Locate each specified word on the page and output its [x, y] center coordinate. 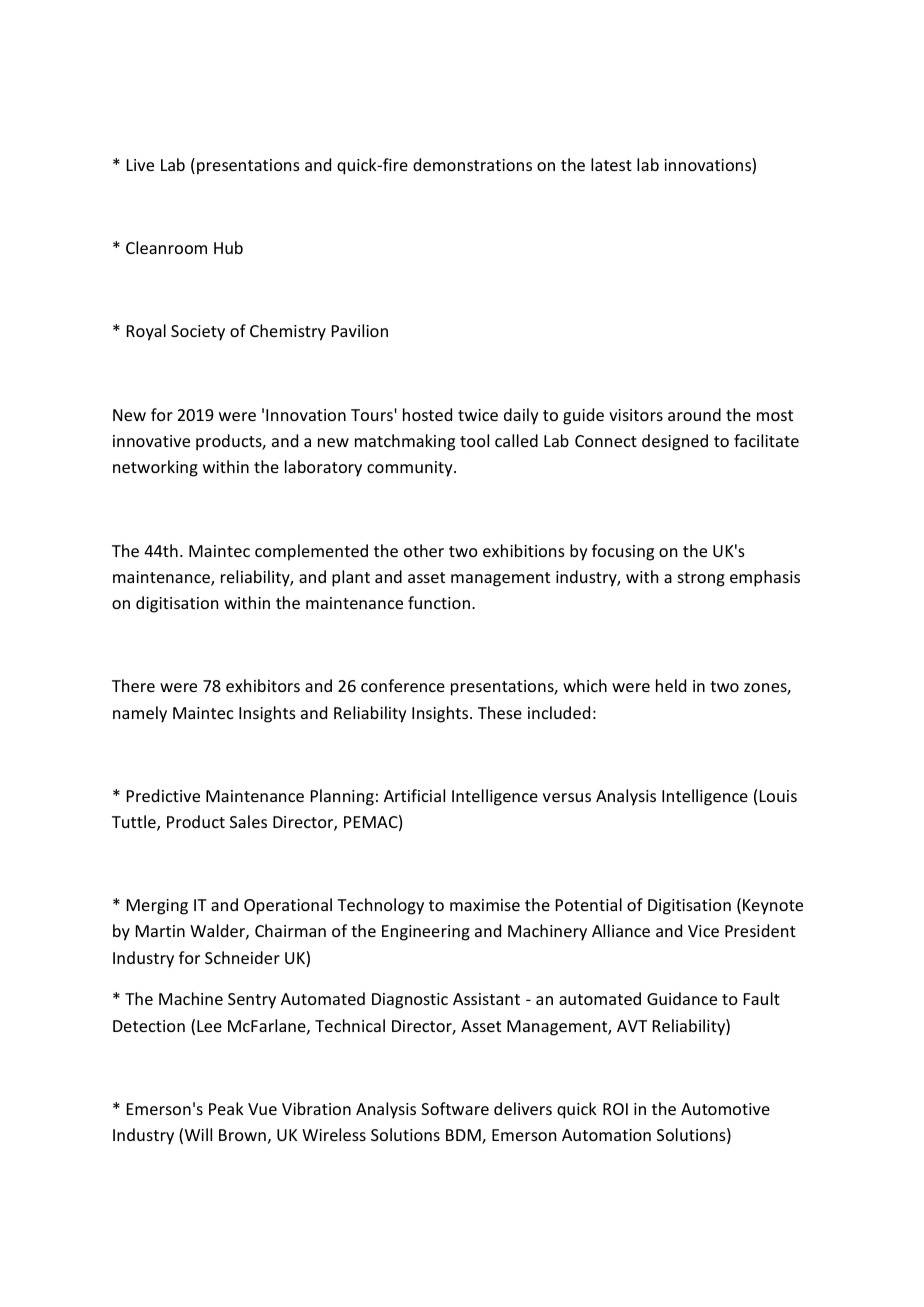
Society [198, 333]
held [671, 685]
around [694, 414]
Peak [226, 1108]
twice [478, 415]
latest [611, 164]
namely [140, 714]
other [424, 550]
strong [701, 579]
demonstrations [472, 164]
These [500, 712]
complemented [311, 552]
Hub [228, 247]
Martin [160, 931]
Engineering [426, 933]
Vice [703, 931]
